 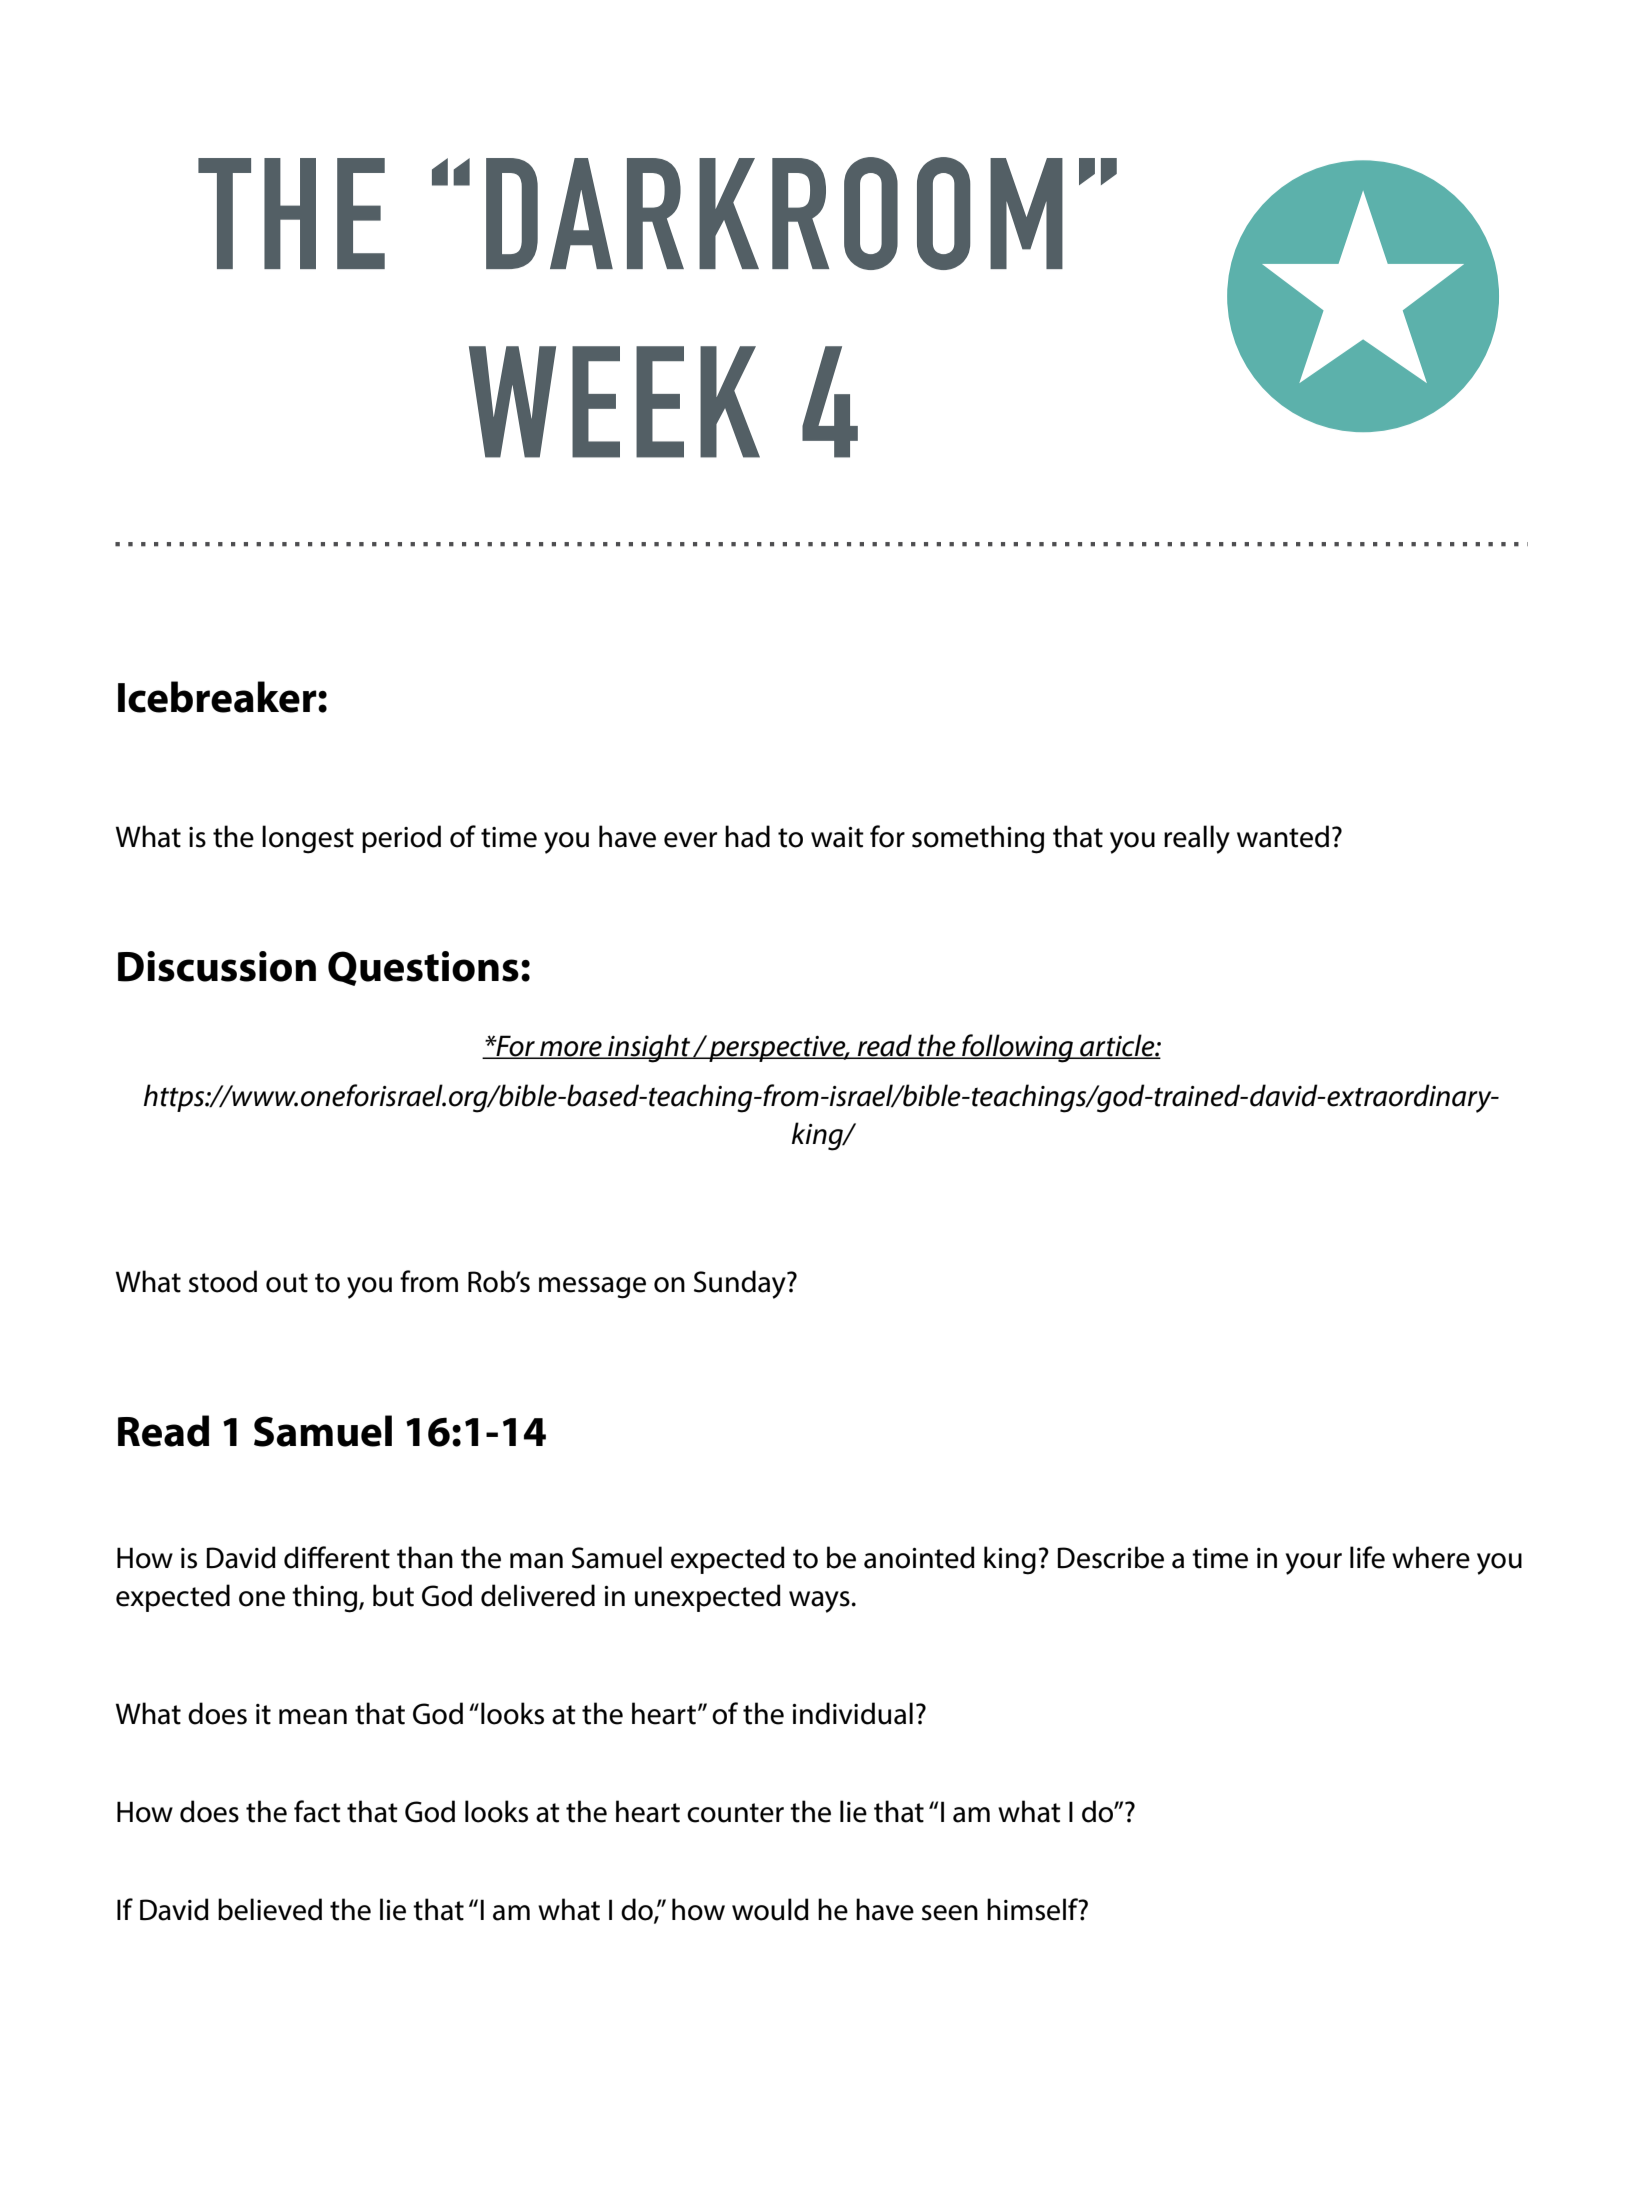 What do you see at coordinates (317, 1811) in the image?
I see `fact` at bounding box center [317, 1811].
